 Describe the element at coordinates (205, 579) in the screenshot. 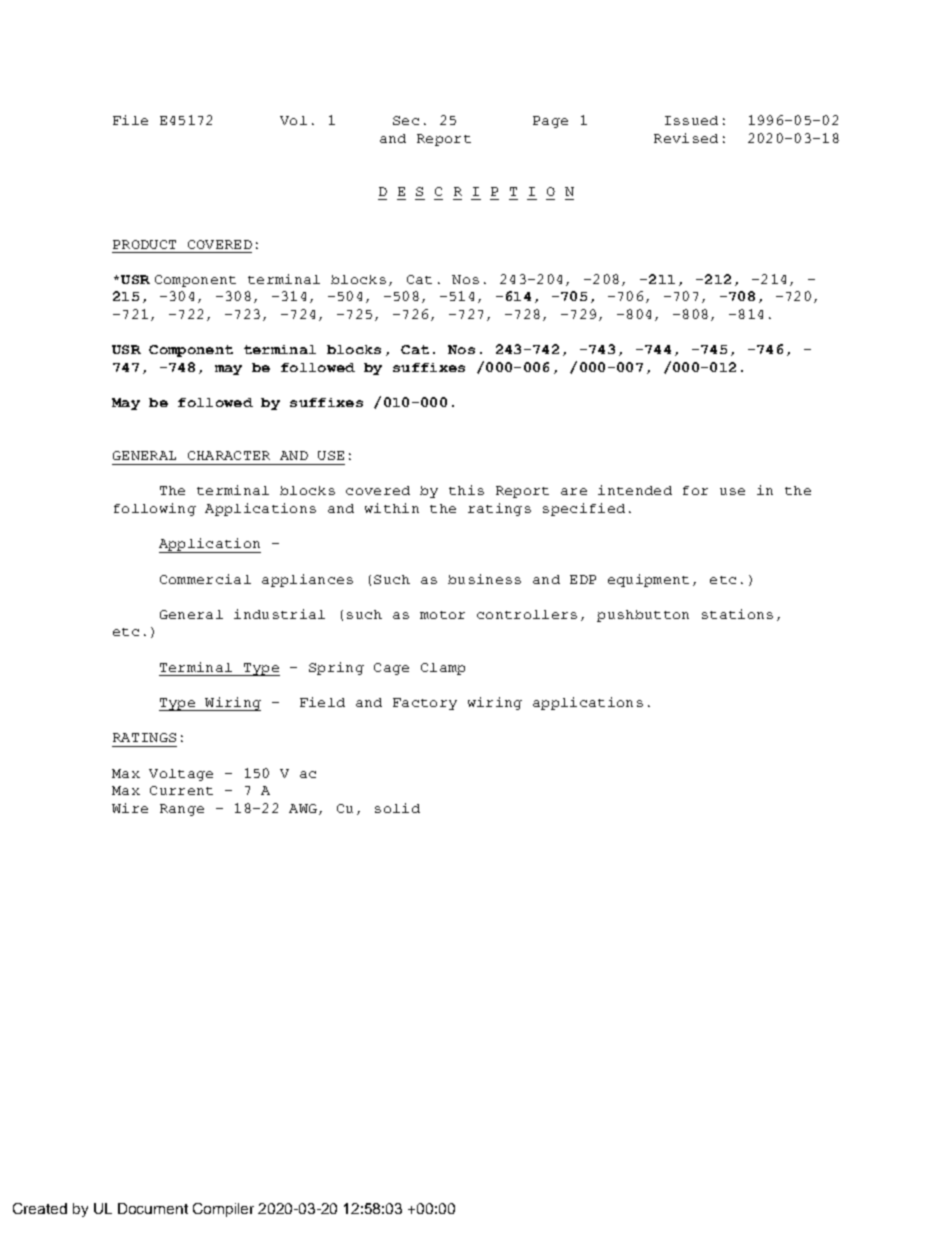

I see `Commercial` at that location.
